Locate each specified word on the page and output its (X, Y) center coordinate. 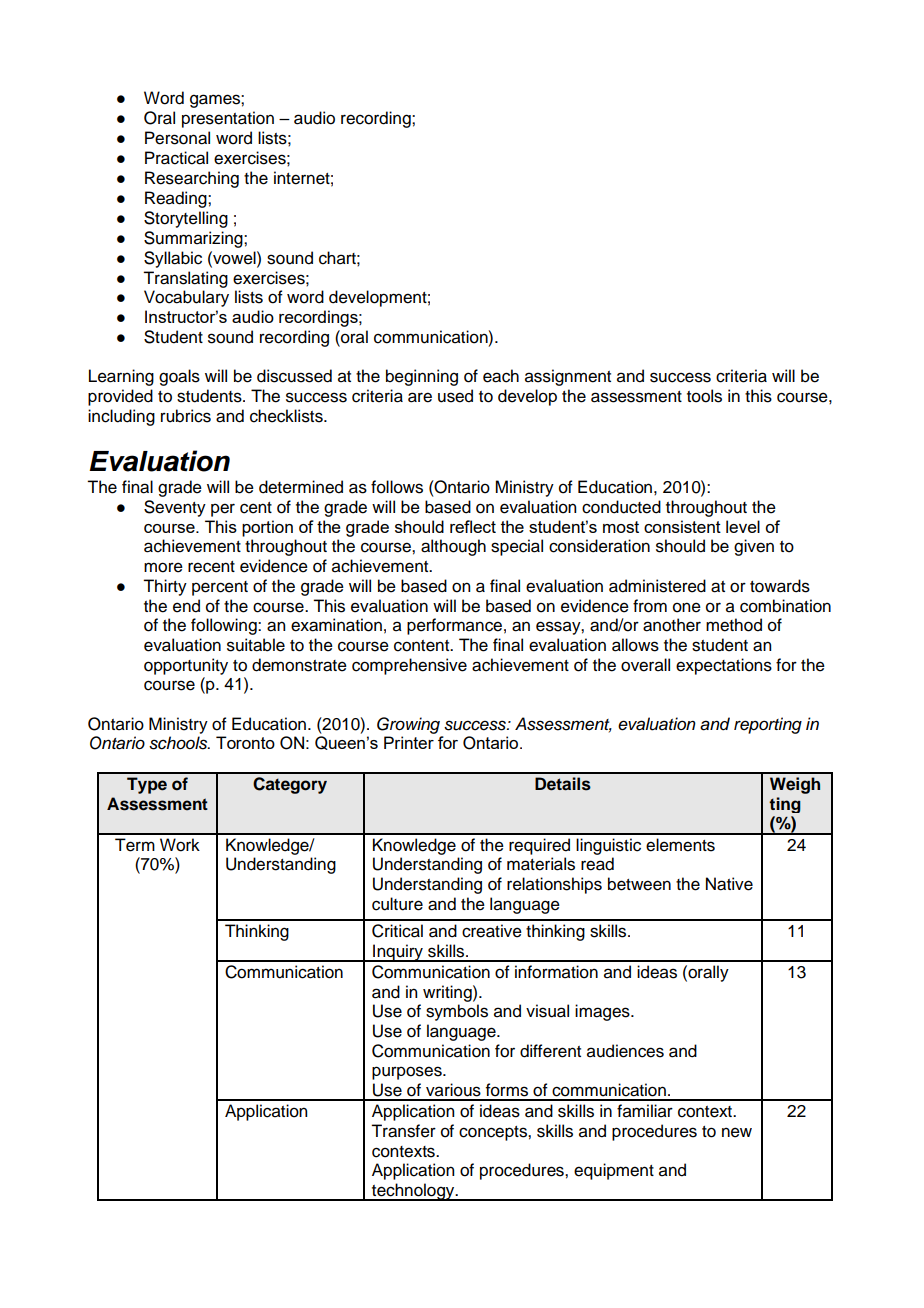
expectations (724, 666)
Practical (176, 158)
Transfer (403, 1131)
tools (704, 396)
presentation (228, 119)
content (423, 646)
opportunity (186, 666)
